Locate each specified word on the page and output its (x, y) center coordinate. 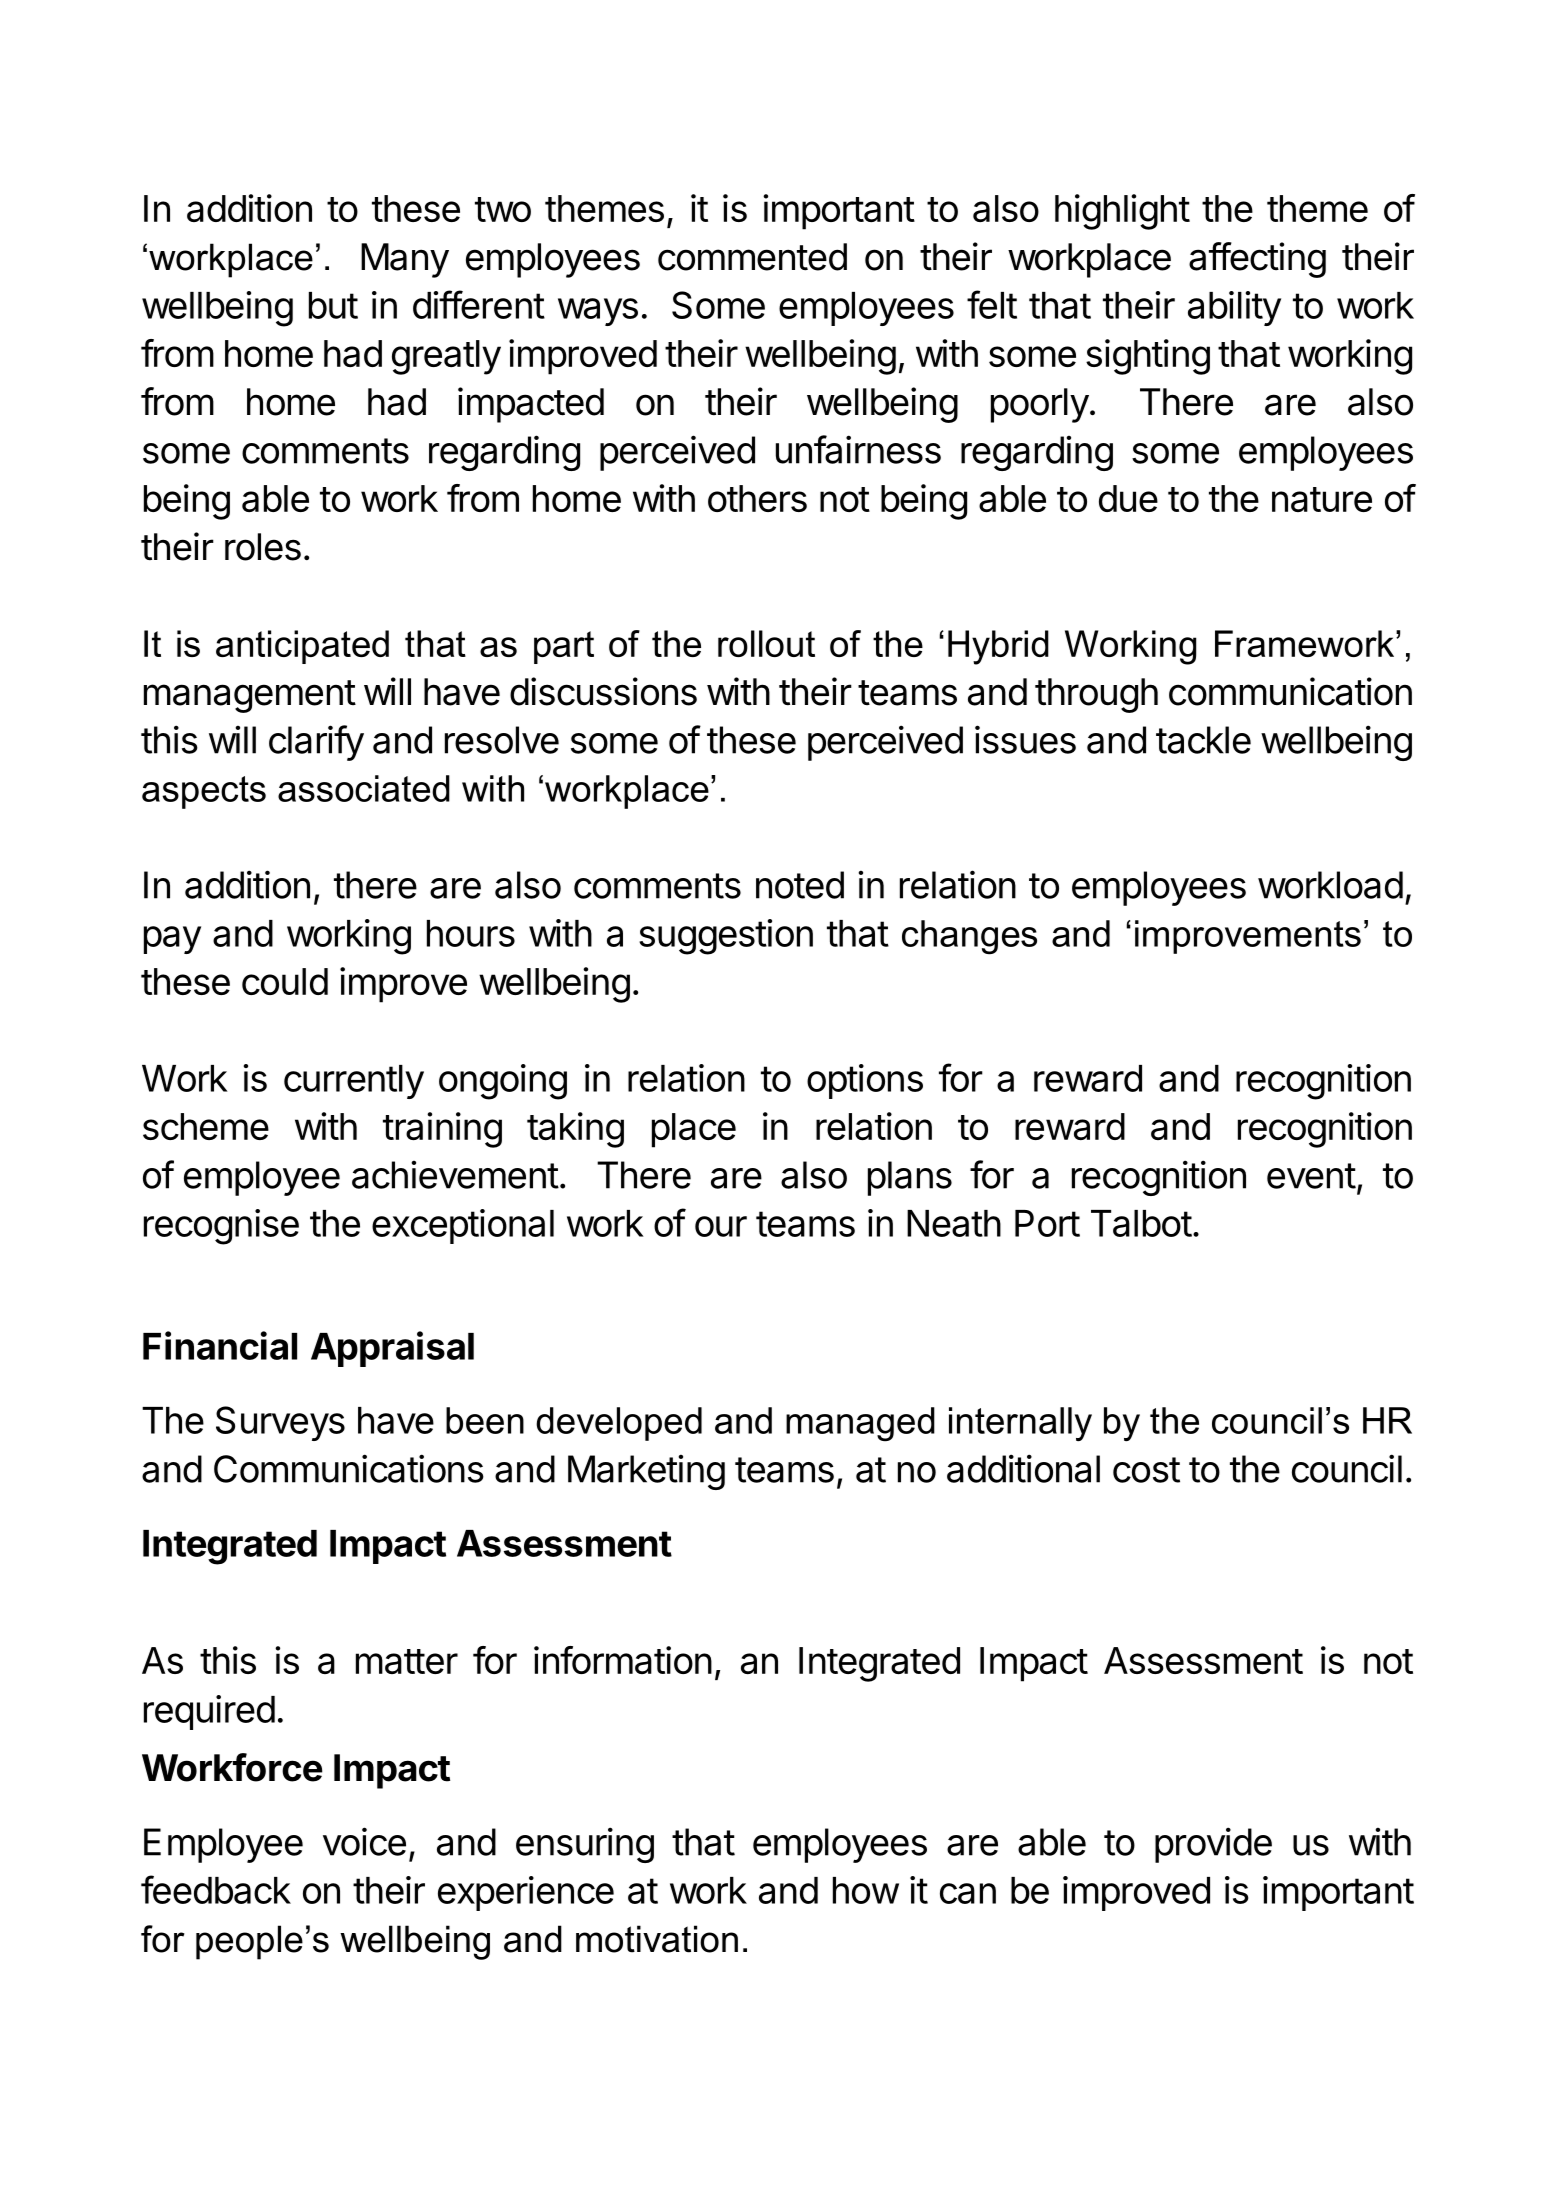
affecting (1257, 260)
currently (354, 1082)
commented (752, 257)
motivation (657, 1939)
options (865, 1081)
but (333, 305)
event (1311, 1176)
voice (364, 1841)
